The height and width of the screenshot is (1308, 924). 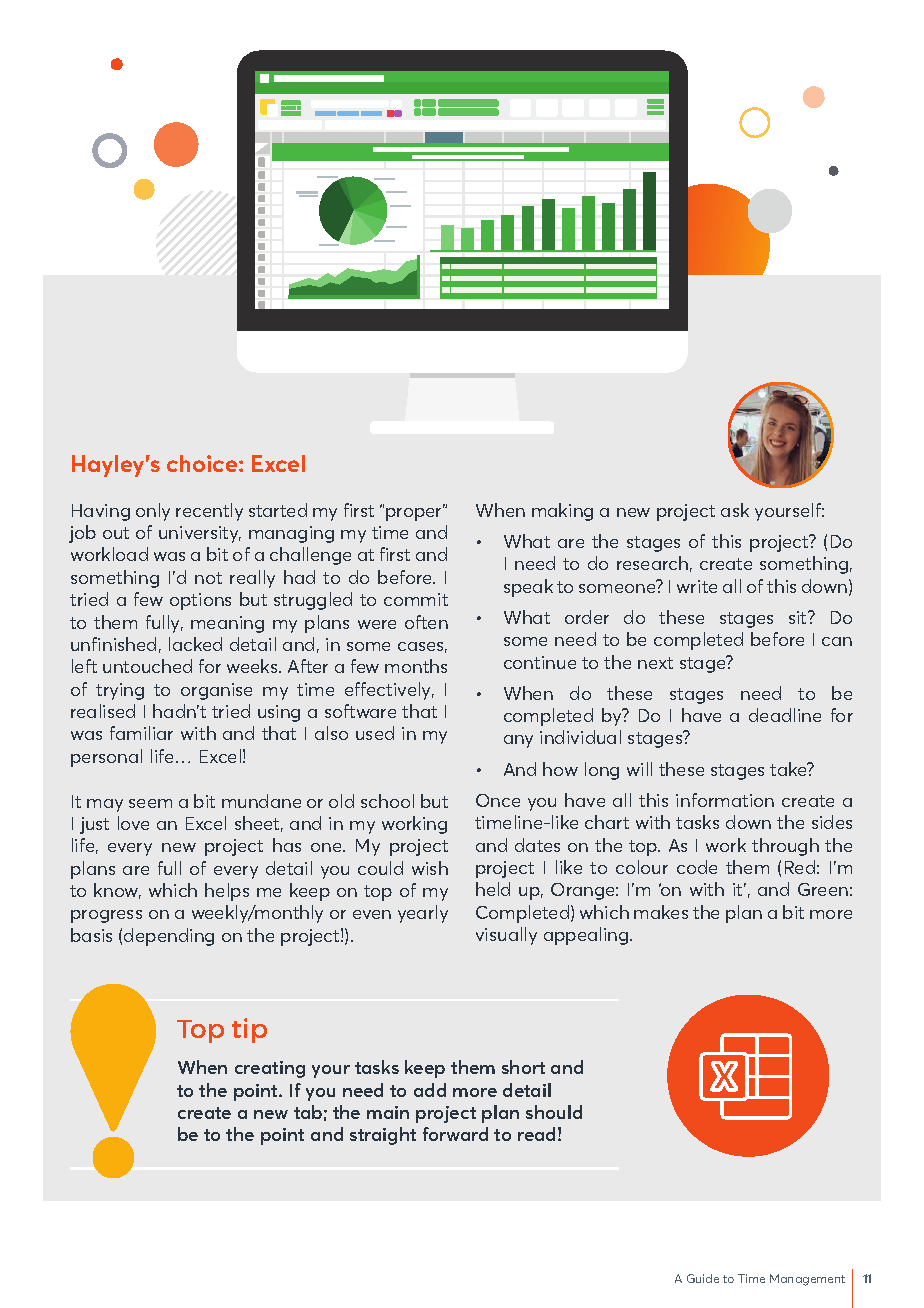 I want to click on proper, so click(x=415, y=513).
